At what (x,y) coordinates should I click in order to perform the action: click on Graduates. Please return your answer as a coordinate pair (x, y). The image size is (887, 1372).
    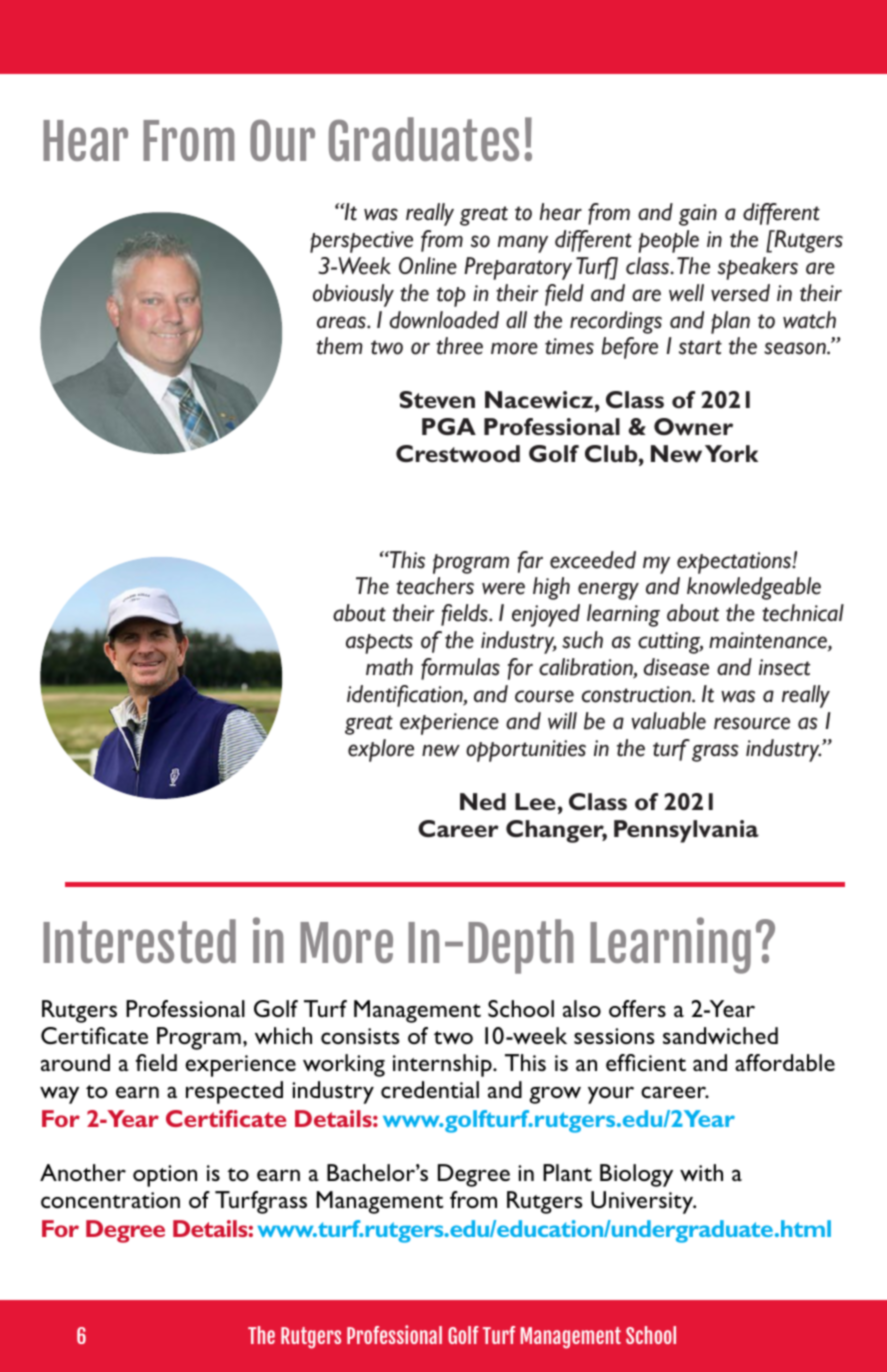
    Looking at the image, I should click on (424, 139).
